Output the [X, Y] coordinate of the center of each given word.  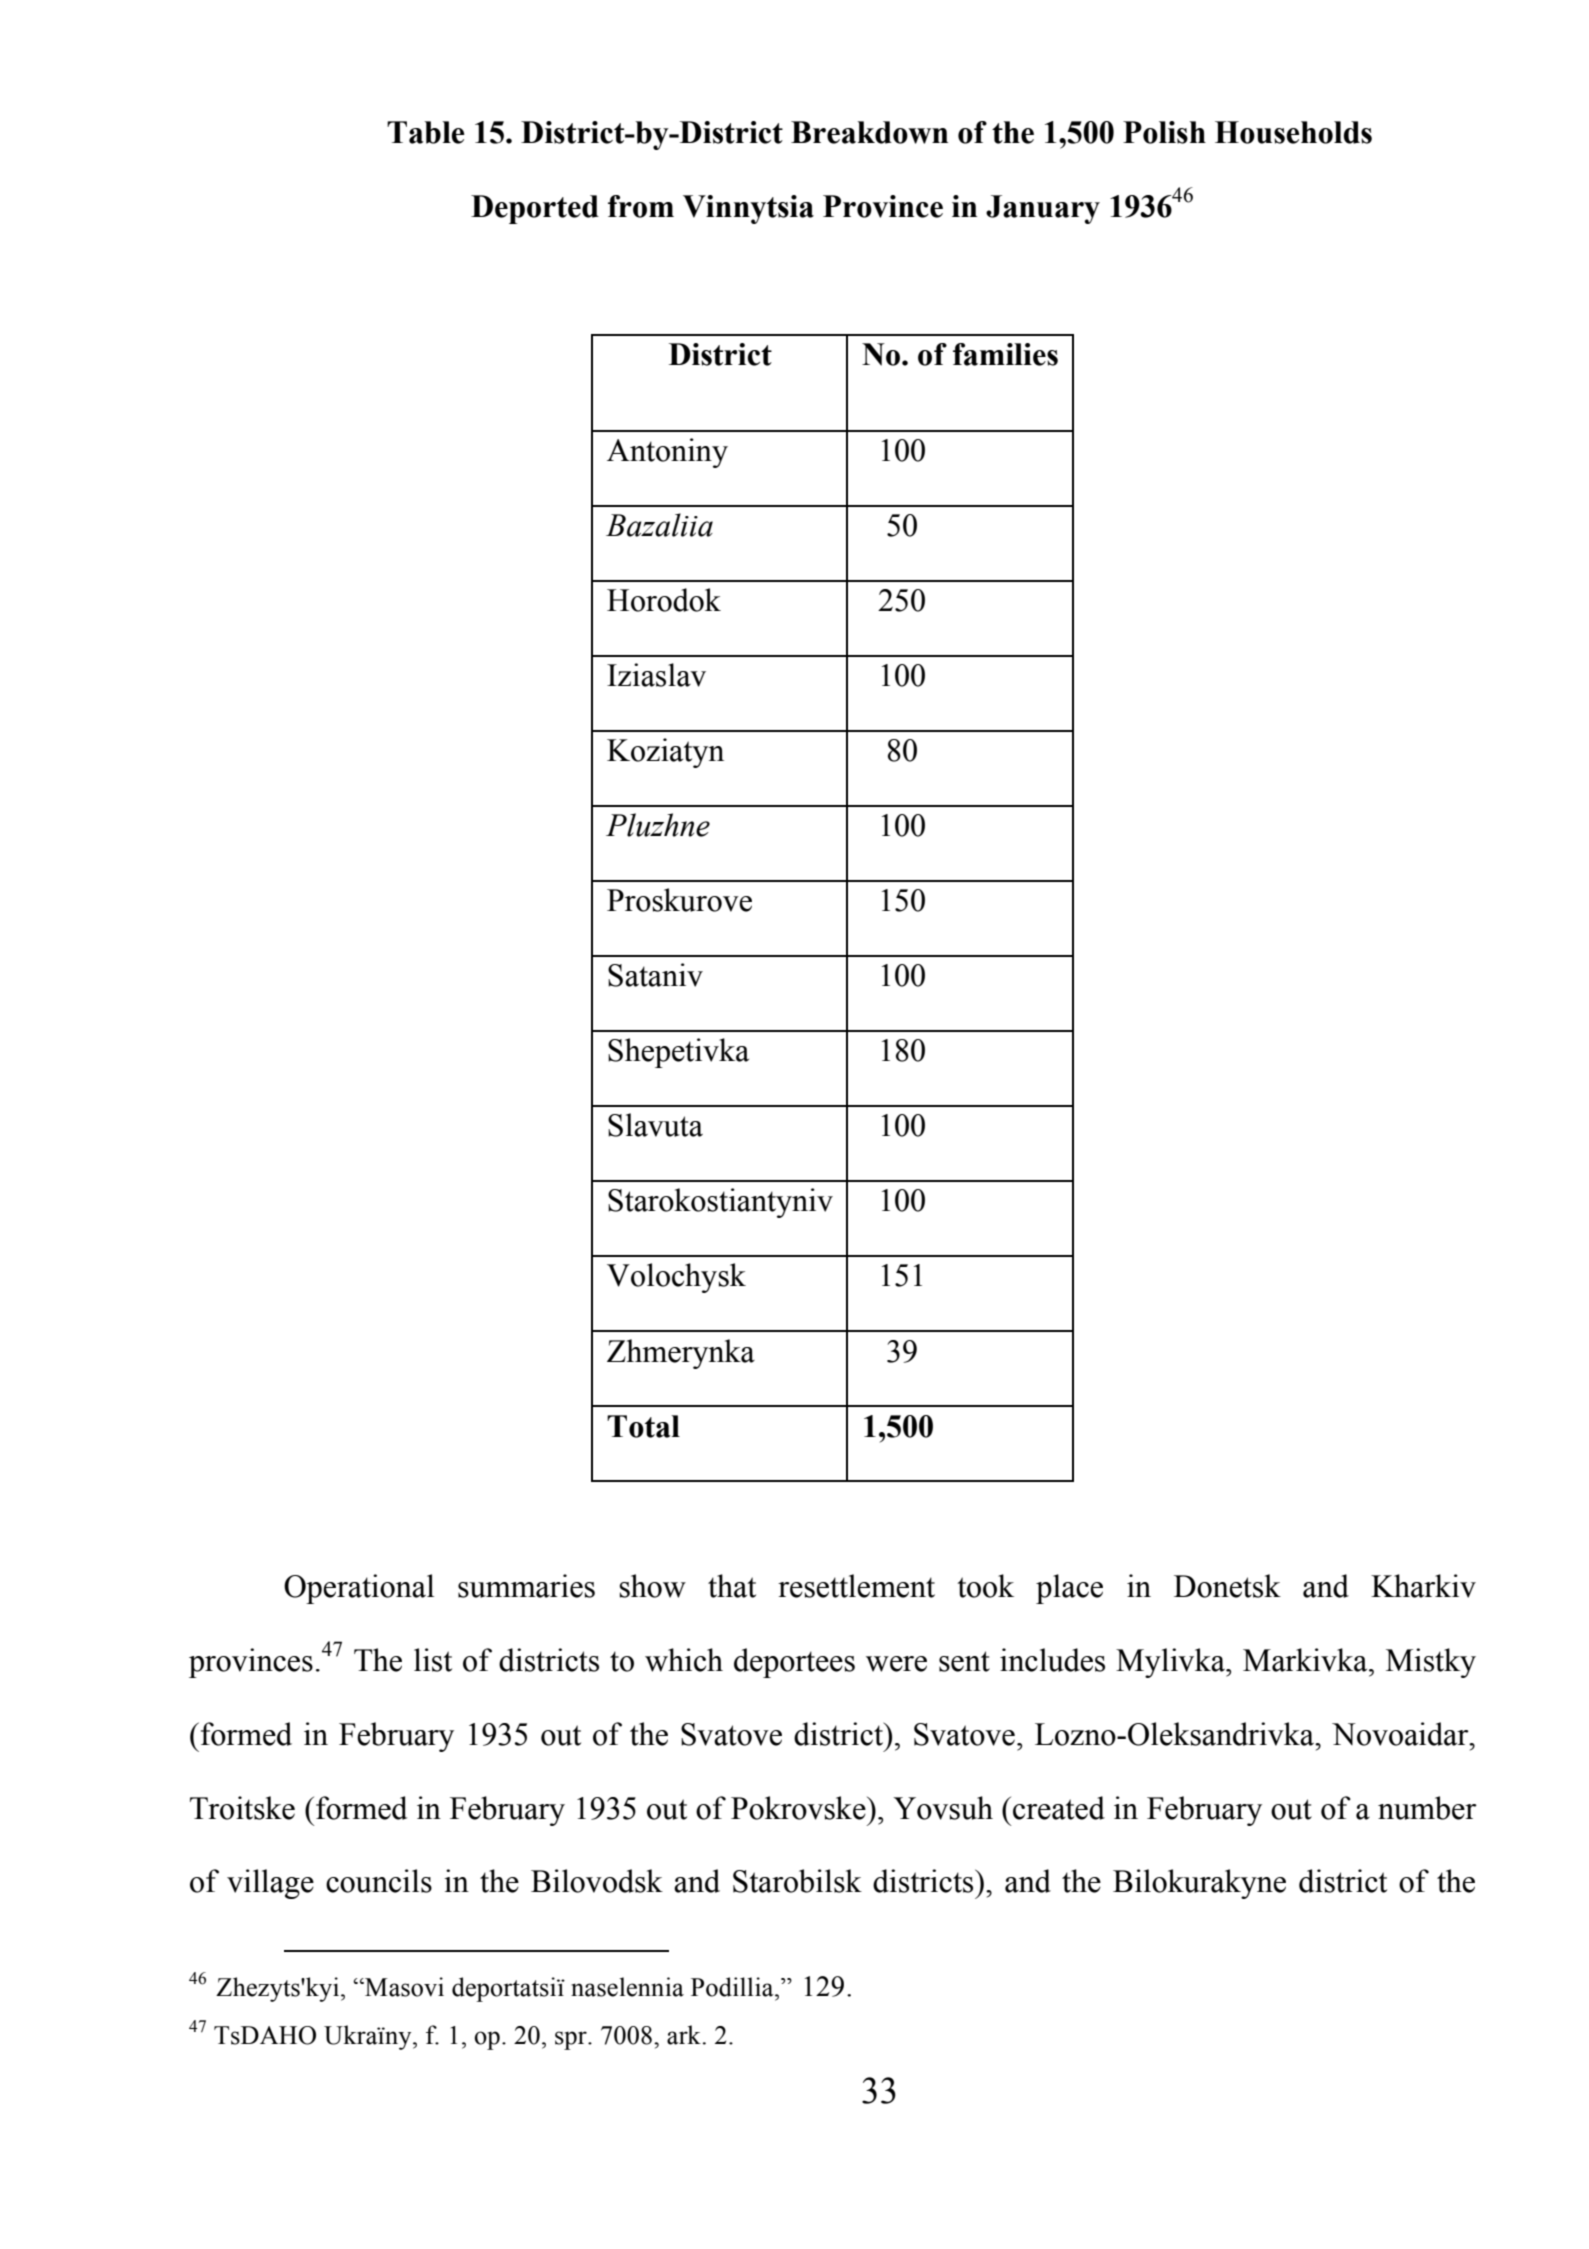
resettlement [856, 1586]
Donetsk [1227, 1586]
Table [426, 132]
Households [1293, 132]
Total [643, 1426]
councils [379, 1881]
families [1005, 354]
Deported [535, 209]
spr [572, 2040]
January [1043, 209]
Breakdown [869, 132]
